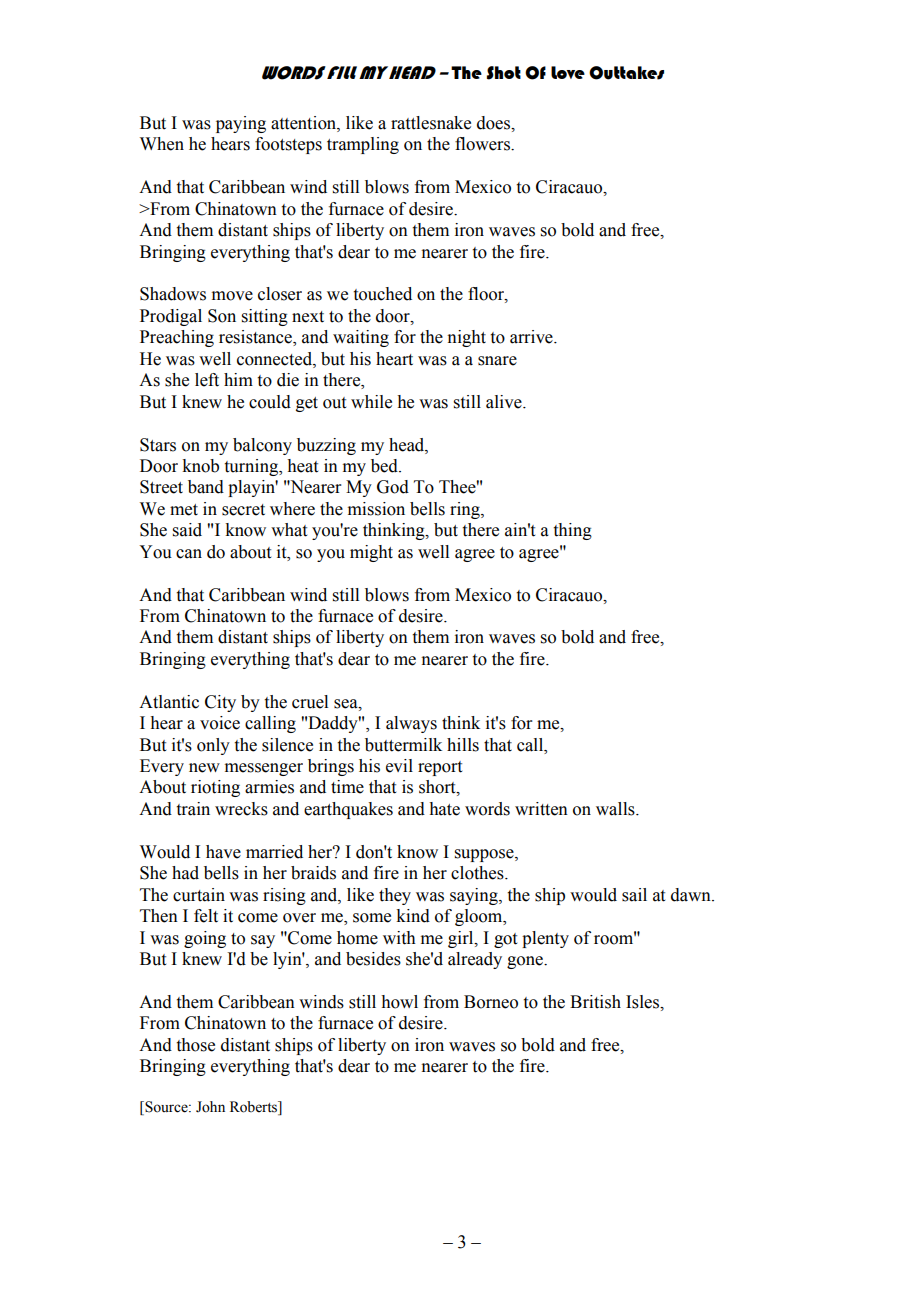 The width and height of the screenshot is (924, 1308). What do you see at coordinates (210, 1107) in the screenshot?
I see `John` at bounding box center [210, 1107].
